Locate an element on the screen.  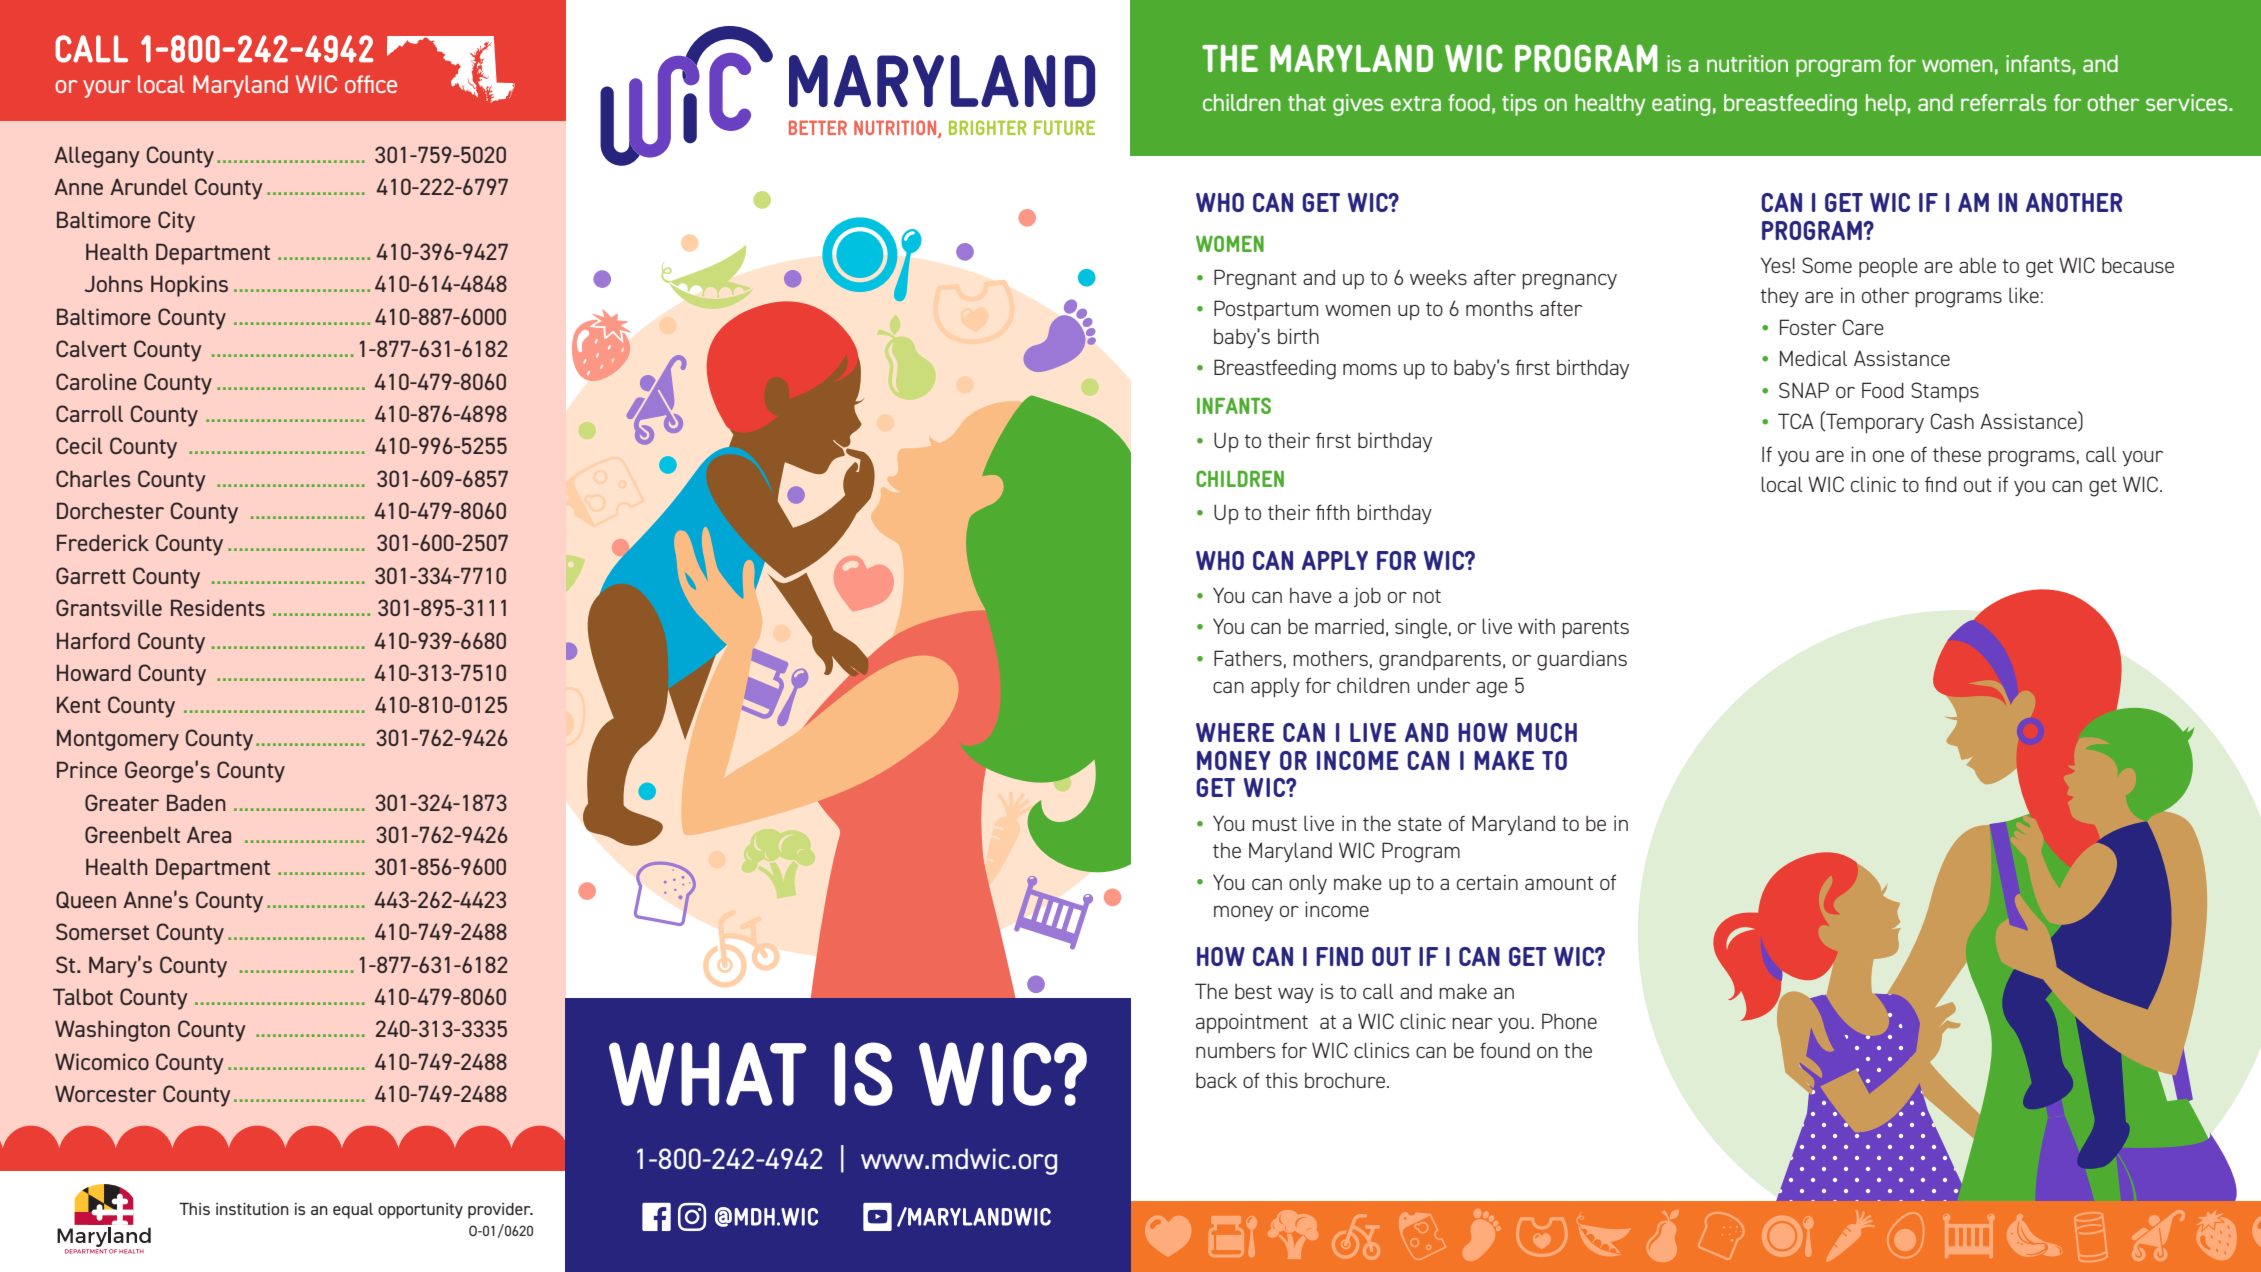
back is located at coordinates (1216, 1080).
